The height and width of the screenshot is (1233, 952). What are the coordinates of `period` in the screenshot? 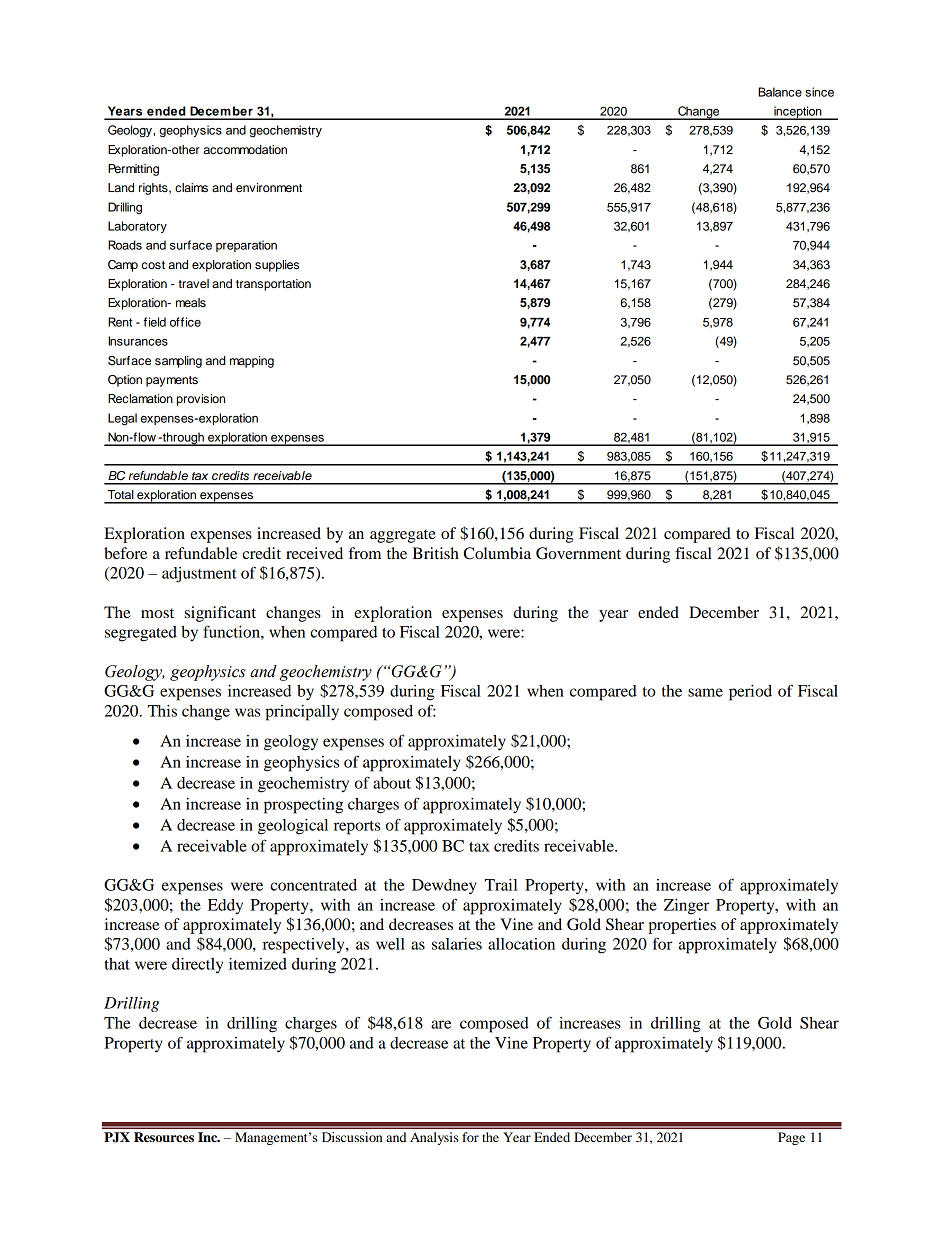 It's located at (750, 693).
